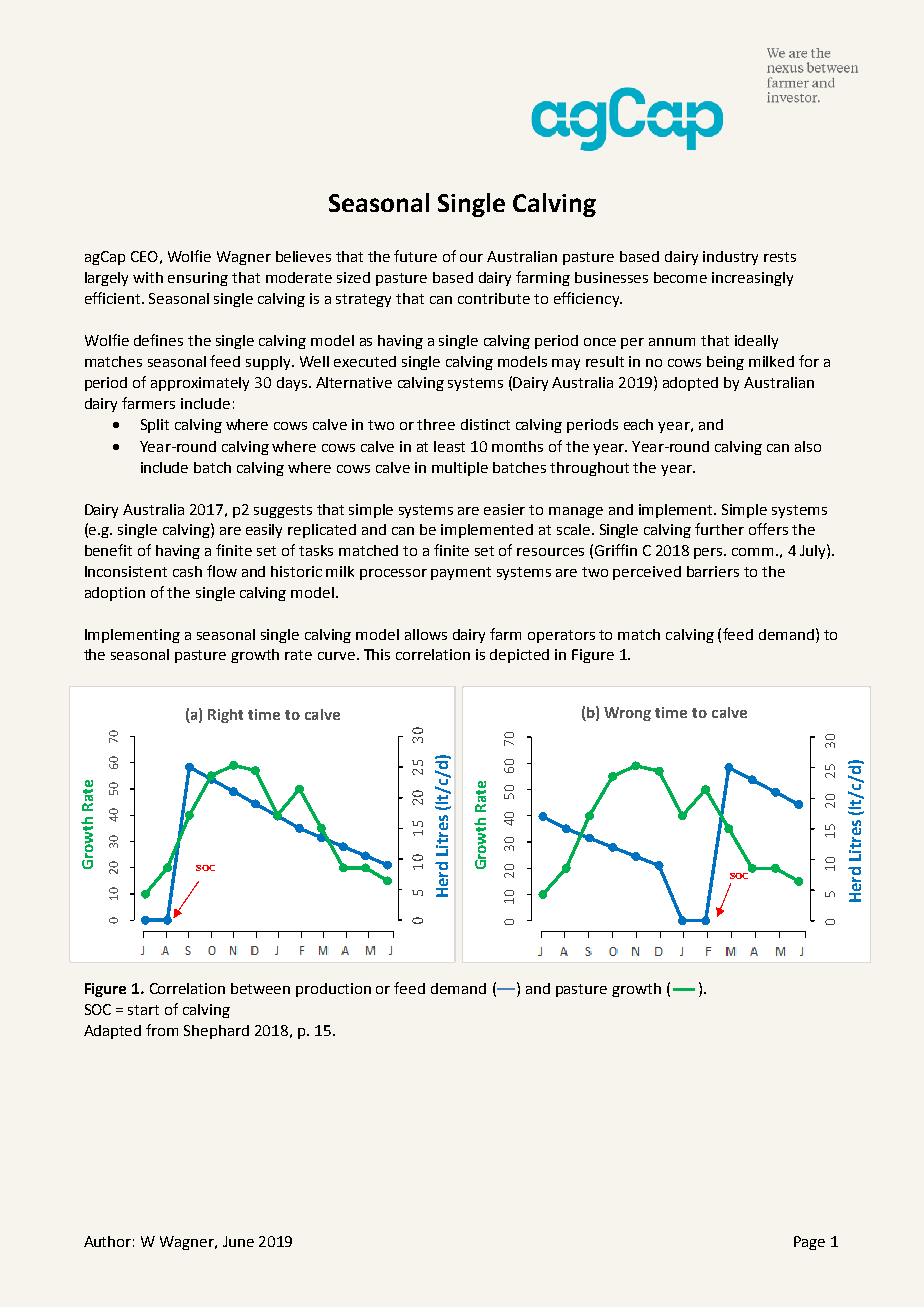 The height and width of the screenshot is (1307, 924). What do you see at coordinates (752, 279) in the screenshot?
I see `increasingly` at bounding box center [752, 279].
